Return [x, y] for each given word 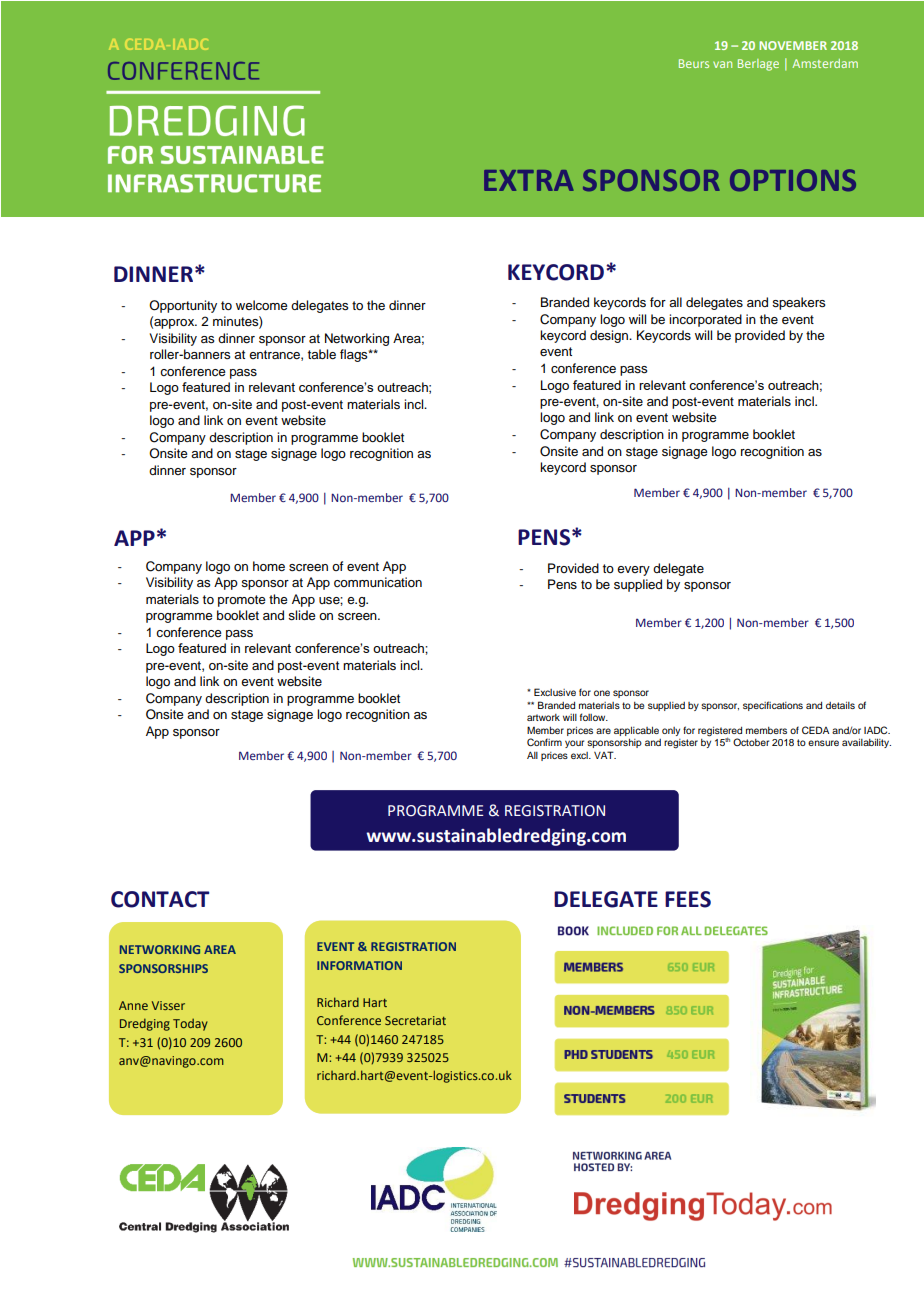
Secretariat [415, 1020]
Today [190, 1024]
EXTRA [529, 180]
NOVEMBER [793, 45]
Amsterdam [825, 63]
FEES [688, 899]
